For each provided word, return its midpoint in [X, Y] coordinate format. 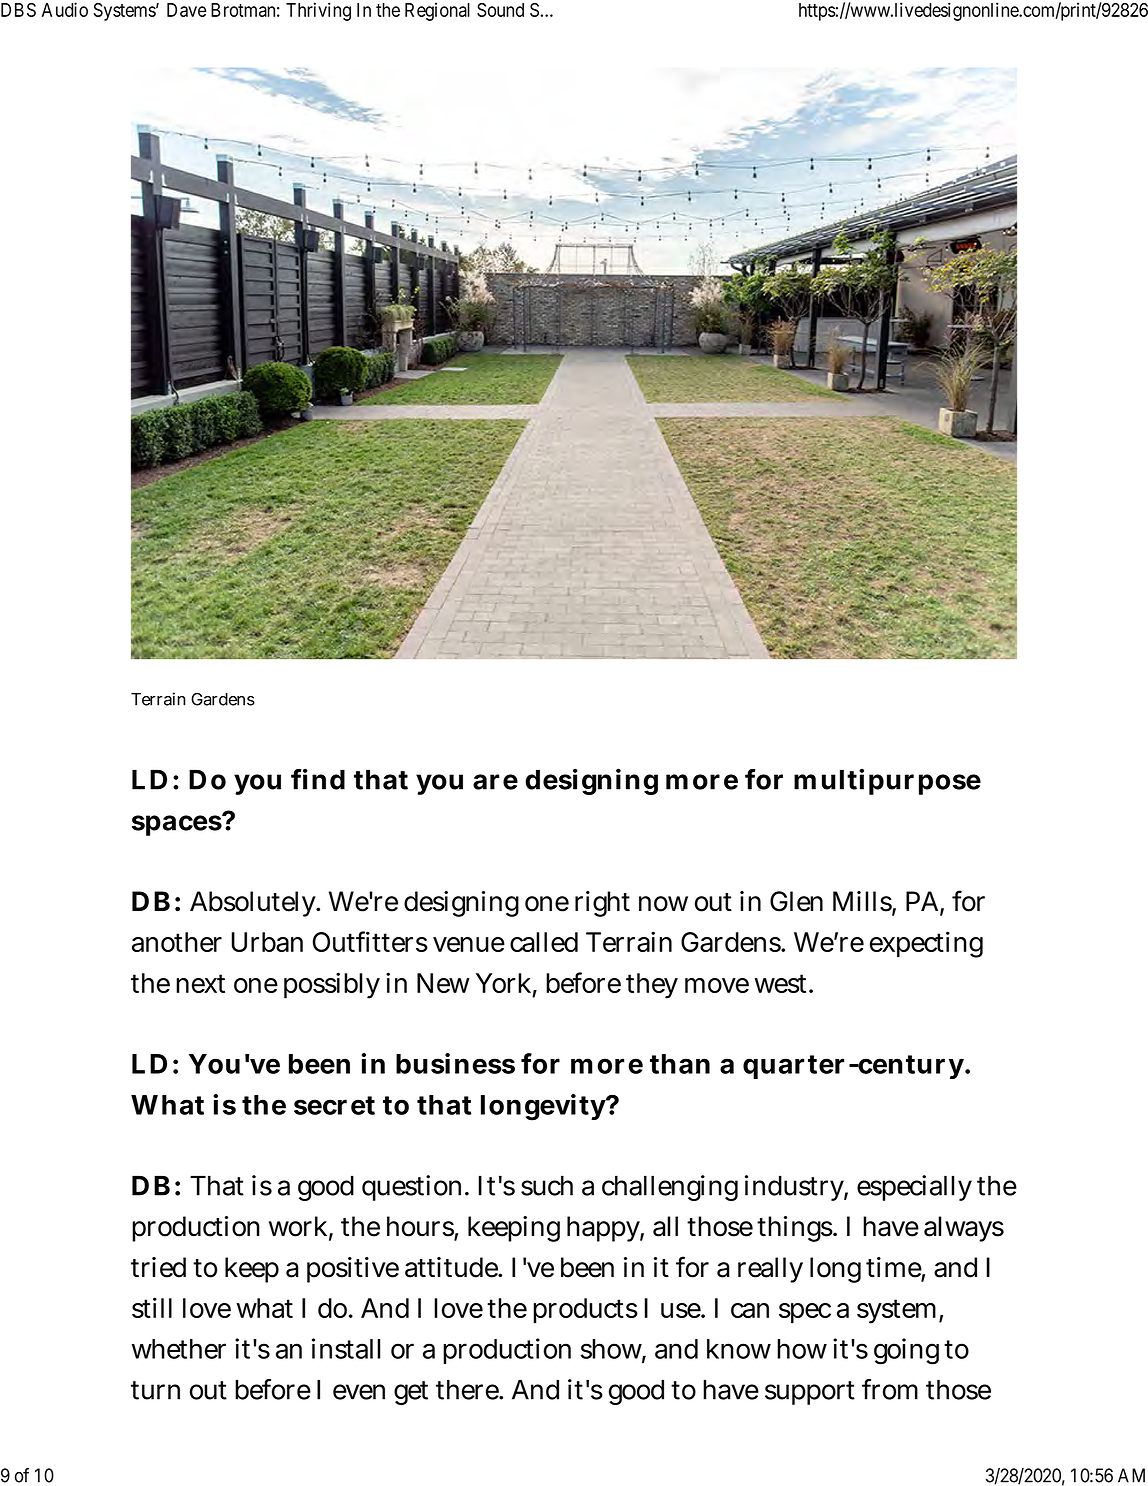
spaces [177, 825]
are [495, 782]
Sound [500, 10]
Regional [437, 11]
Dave [187, 10]
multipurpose [887, 781]
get [411, 1393]
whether [179, 1349]
